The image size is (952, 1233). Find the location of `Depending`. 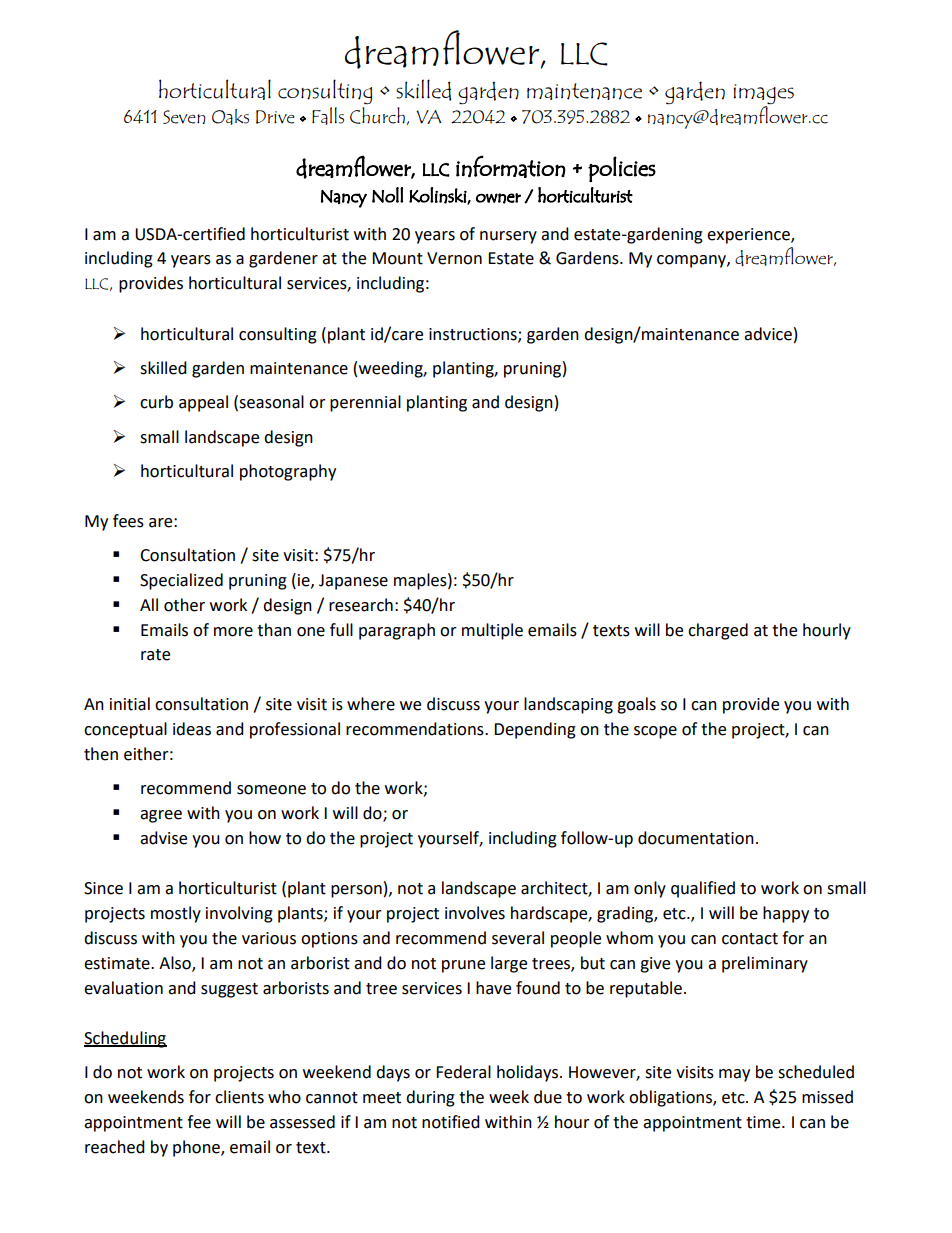

Depending is located at coordinates (535, 730).
